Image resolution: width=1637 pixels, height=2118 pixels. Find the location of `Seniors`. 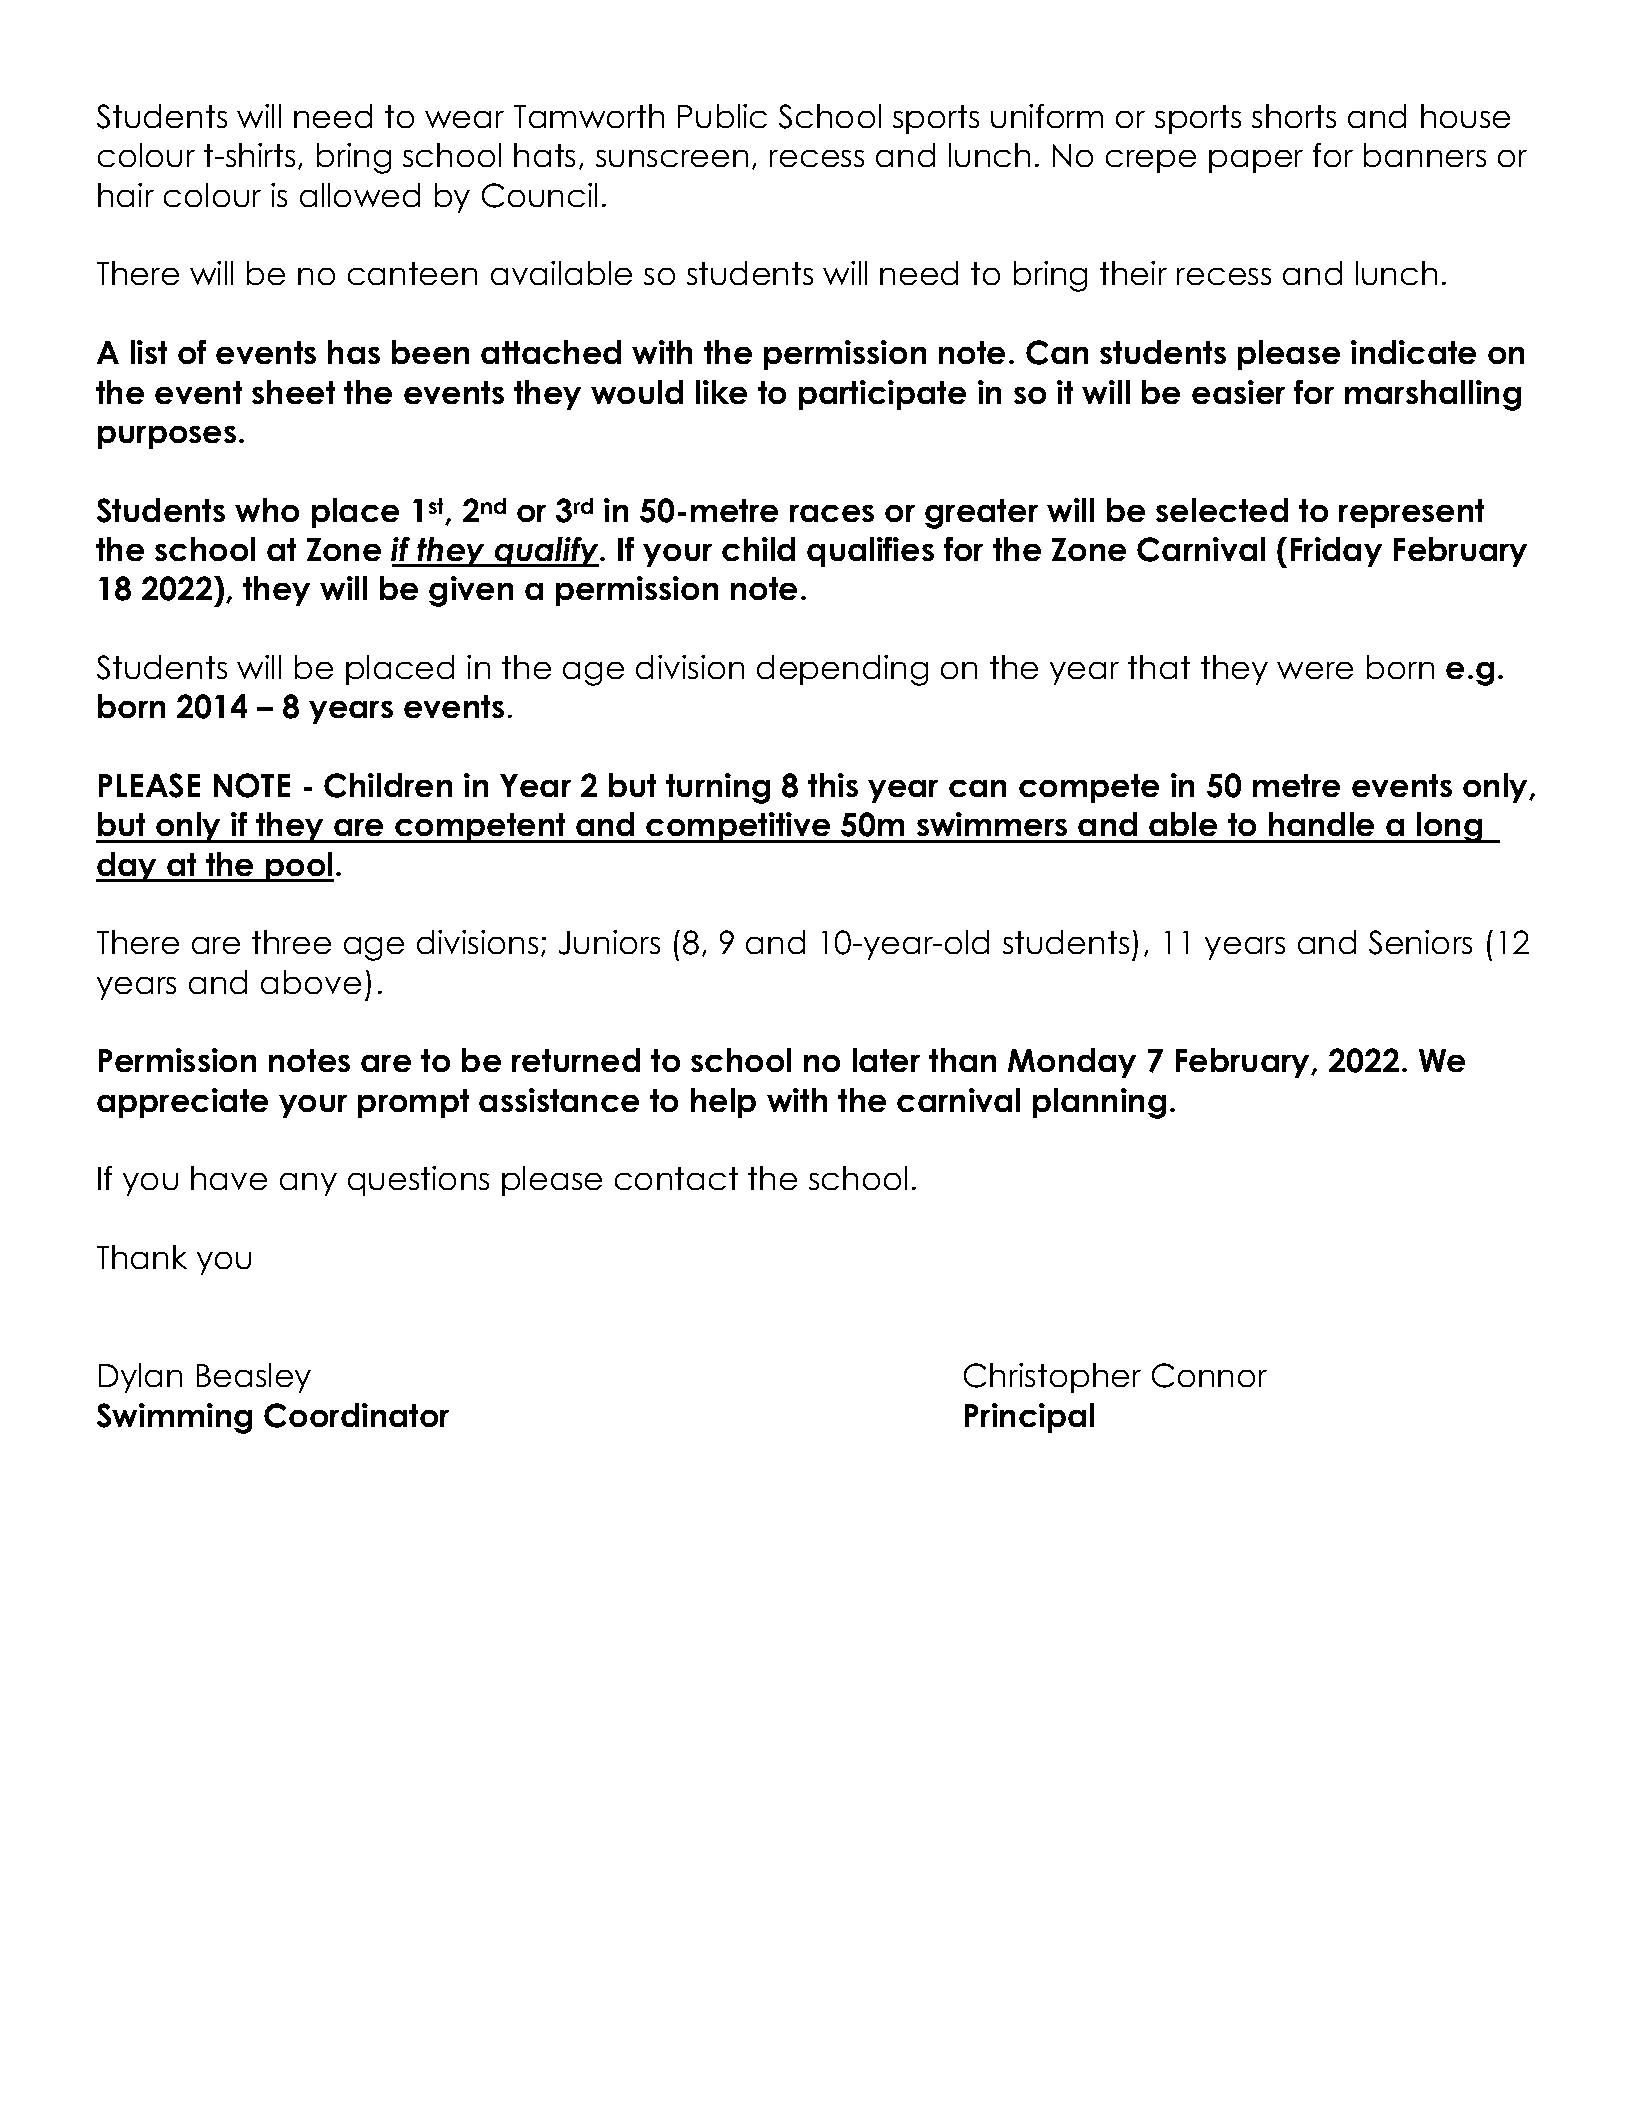

Seniors is located at coordinates (1420, 942).
